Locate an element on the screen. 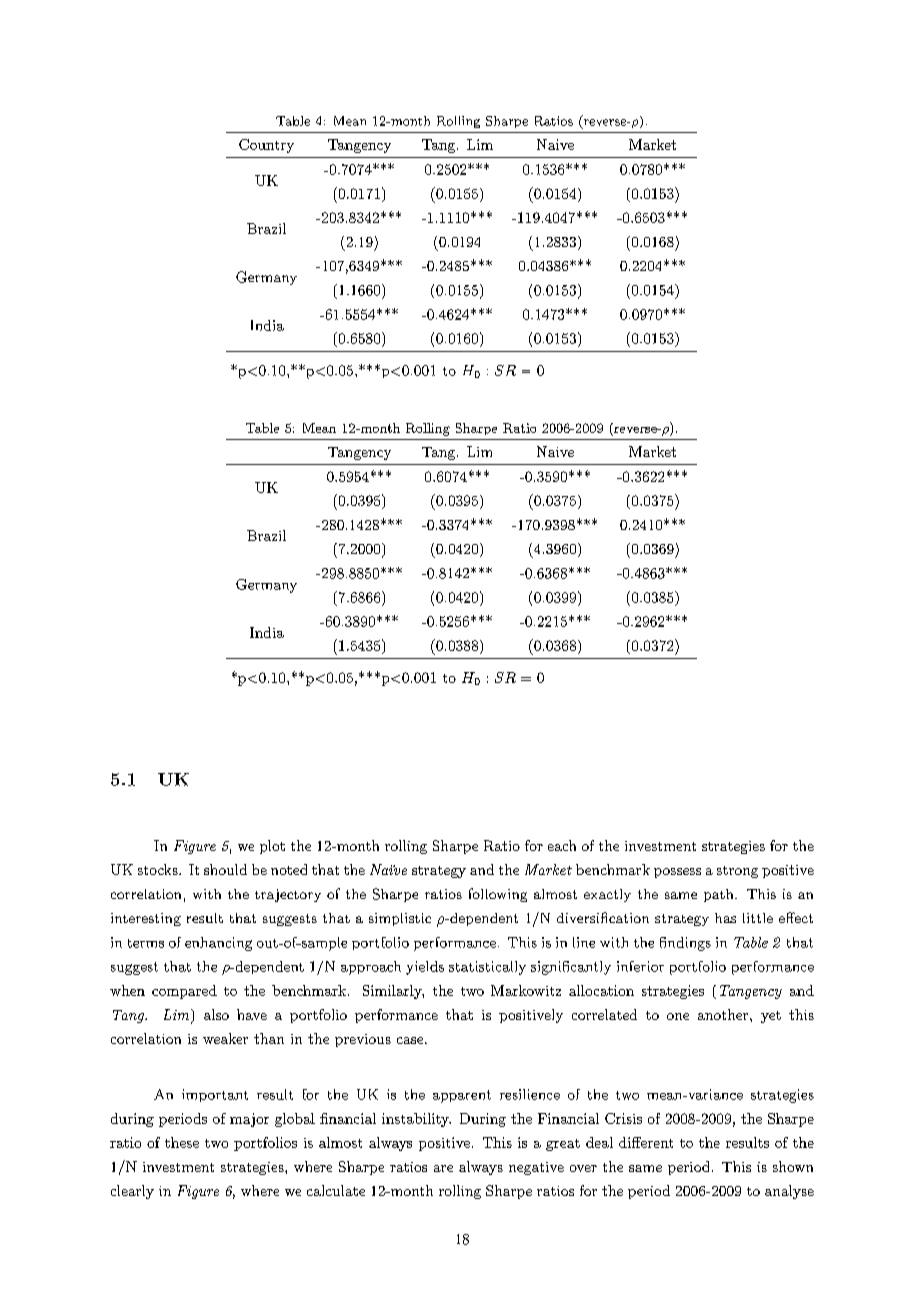 The width and height of the screenshot is (924, 1308). strong is located at coordinates (737, 872).
